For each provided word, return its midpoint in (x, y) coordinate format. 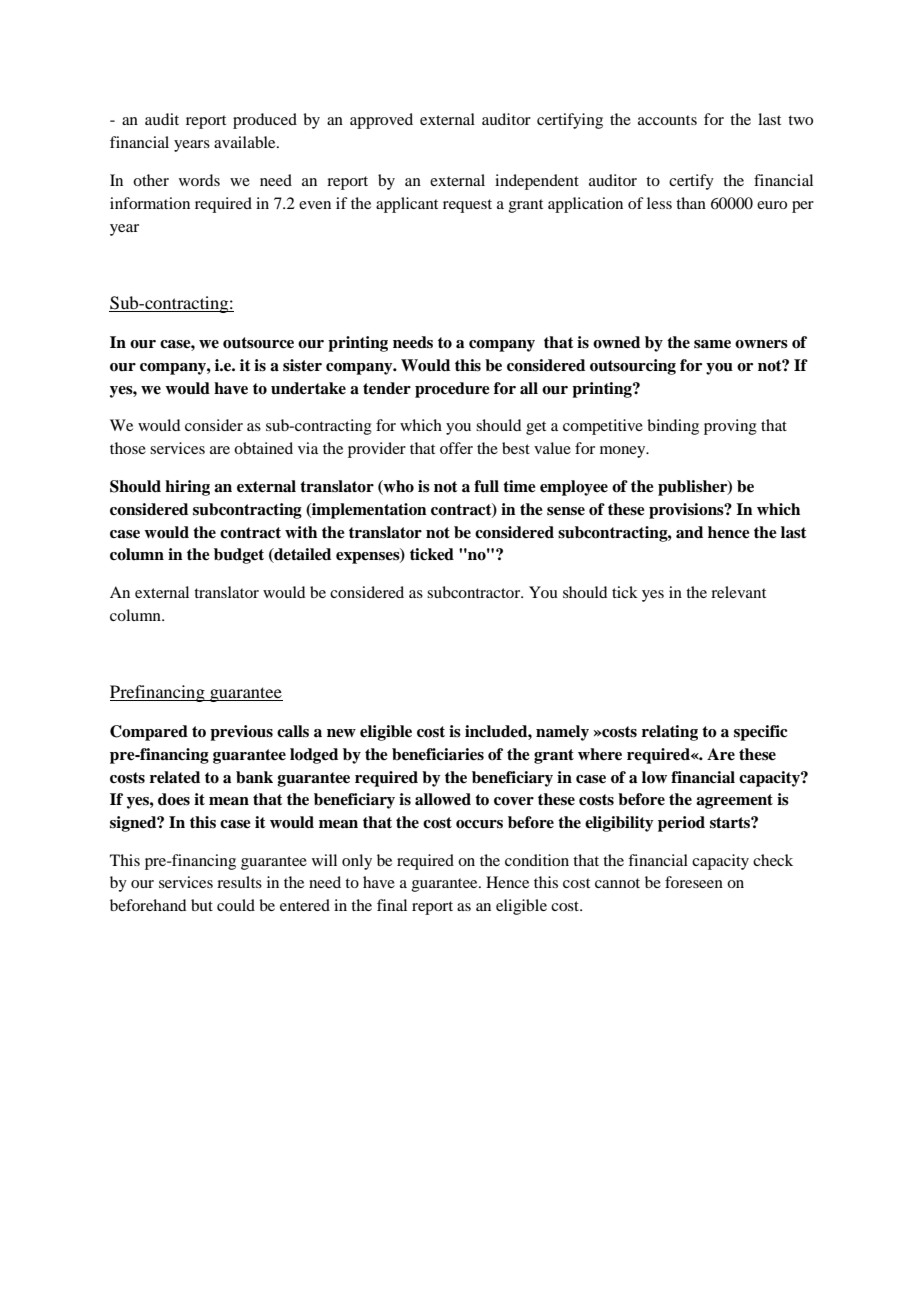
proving (730, 427)
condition (537, 860)
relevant (738, 592)
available (246, 142)
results (239, 882)
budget (239, 556)
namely (562, 733)
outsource (258, 343)
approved (381, 121)
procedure (452, 390)
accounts (667, 120)
